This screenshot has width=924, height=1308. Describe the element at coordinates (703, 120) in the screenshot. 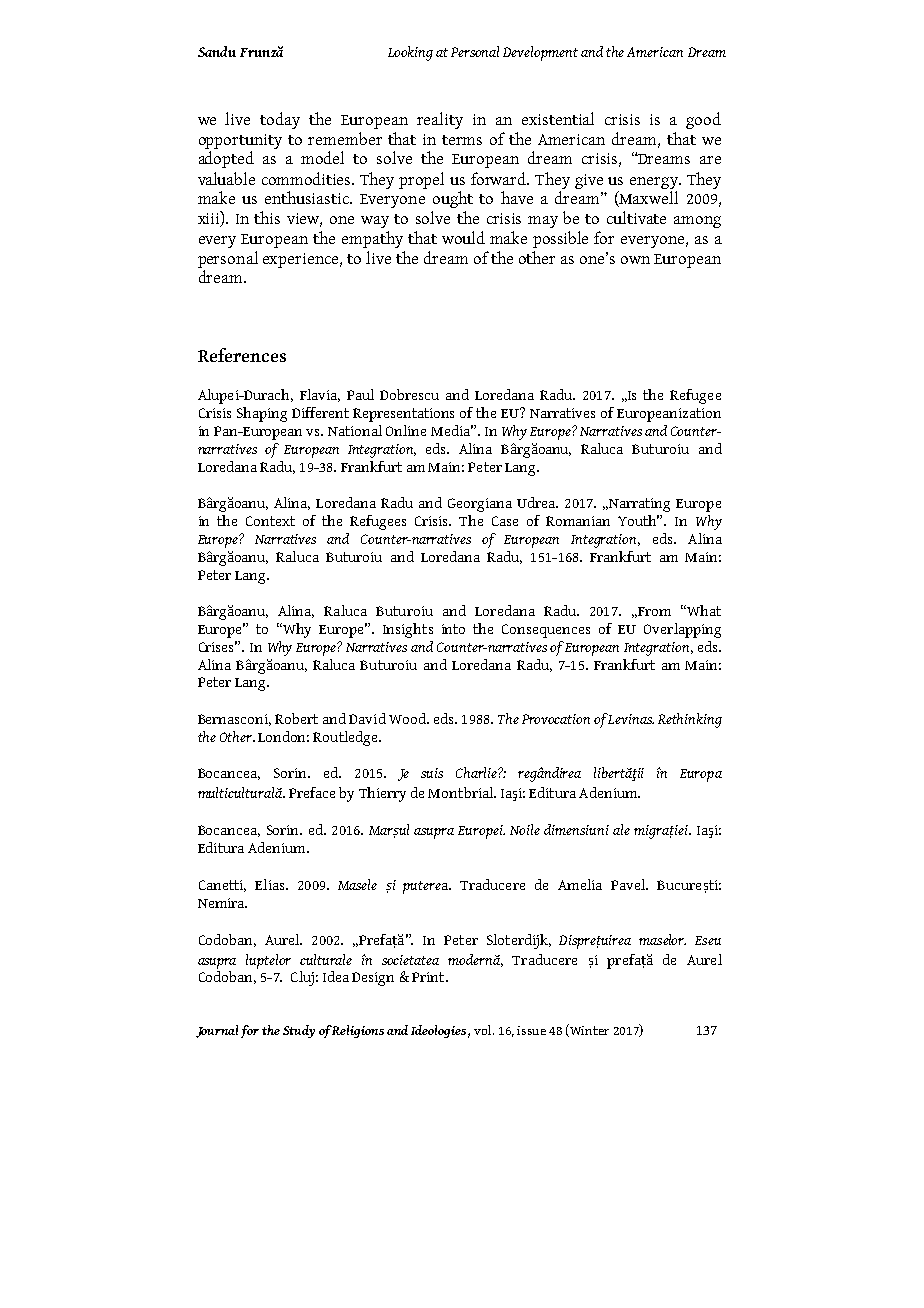

I see `good` at that location.
